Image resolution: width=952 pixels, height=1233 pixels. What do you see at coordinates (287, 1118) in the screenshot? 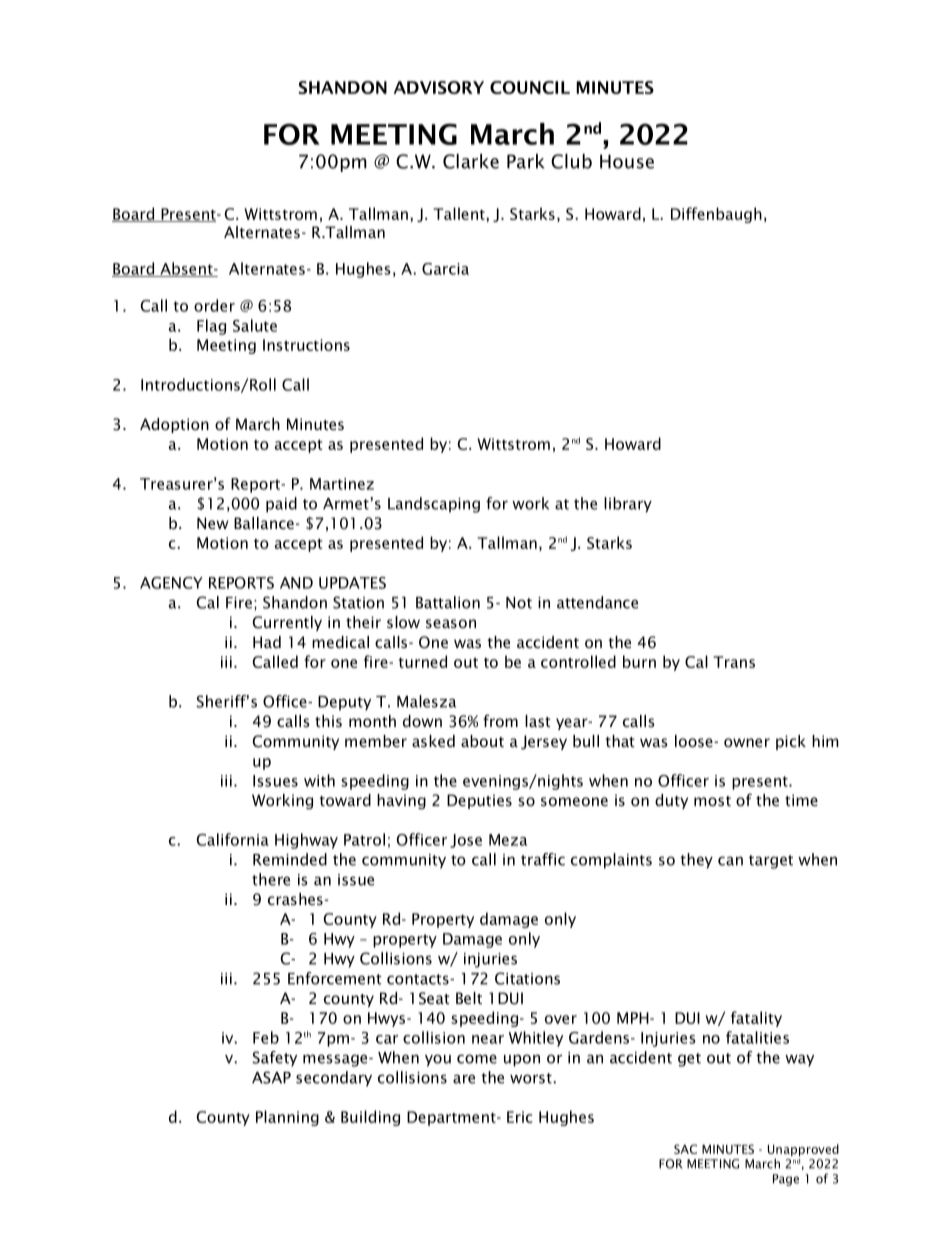
I see `Planning` at bounding box center [287, 1118].
